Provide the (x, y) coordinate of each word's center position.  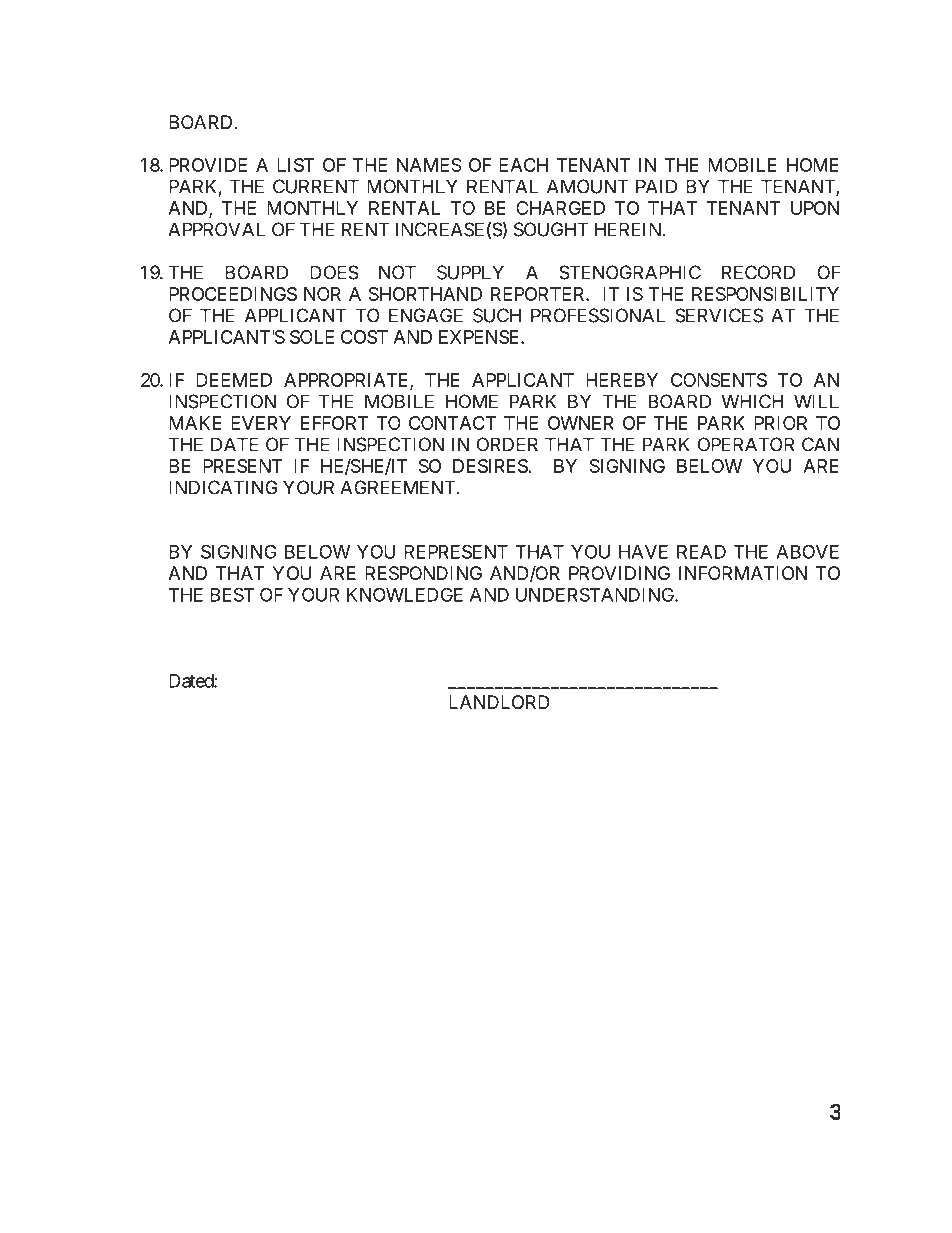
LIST (296, 165)
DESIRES (490, 466)
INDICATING (223, 487)
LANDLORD (499, 702)
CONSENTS (719, 380)
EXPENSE (480, 337)
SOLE (312, 337)
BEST (232, 594)
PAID (656, 186)
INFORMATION (743, 573)
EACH (523, 165)
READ (701, 552)
